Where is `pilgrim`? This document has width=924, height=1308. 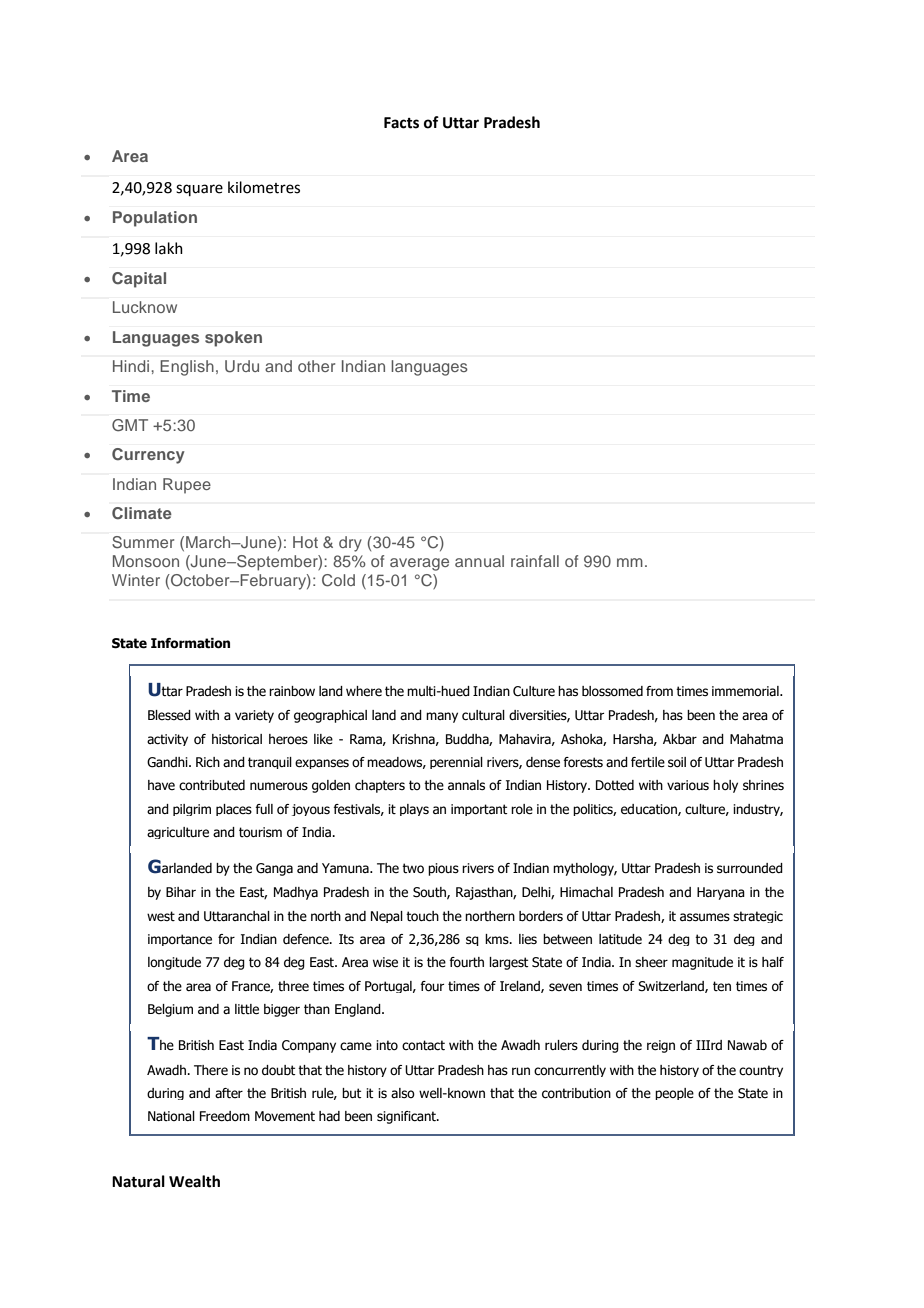 pilgrim is located at coordinates (192, 810).
